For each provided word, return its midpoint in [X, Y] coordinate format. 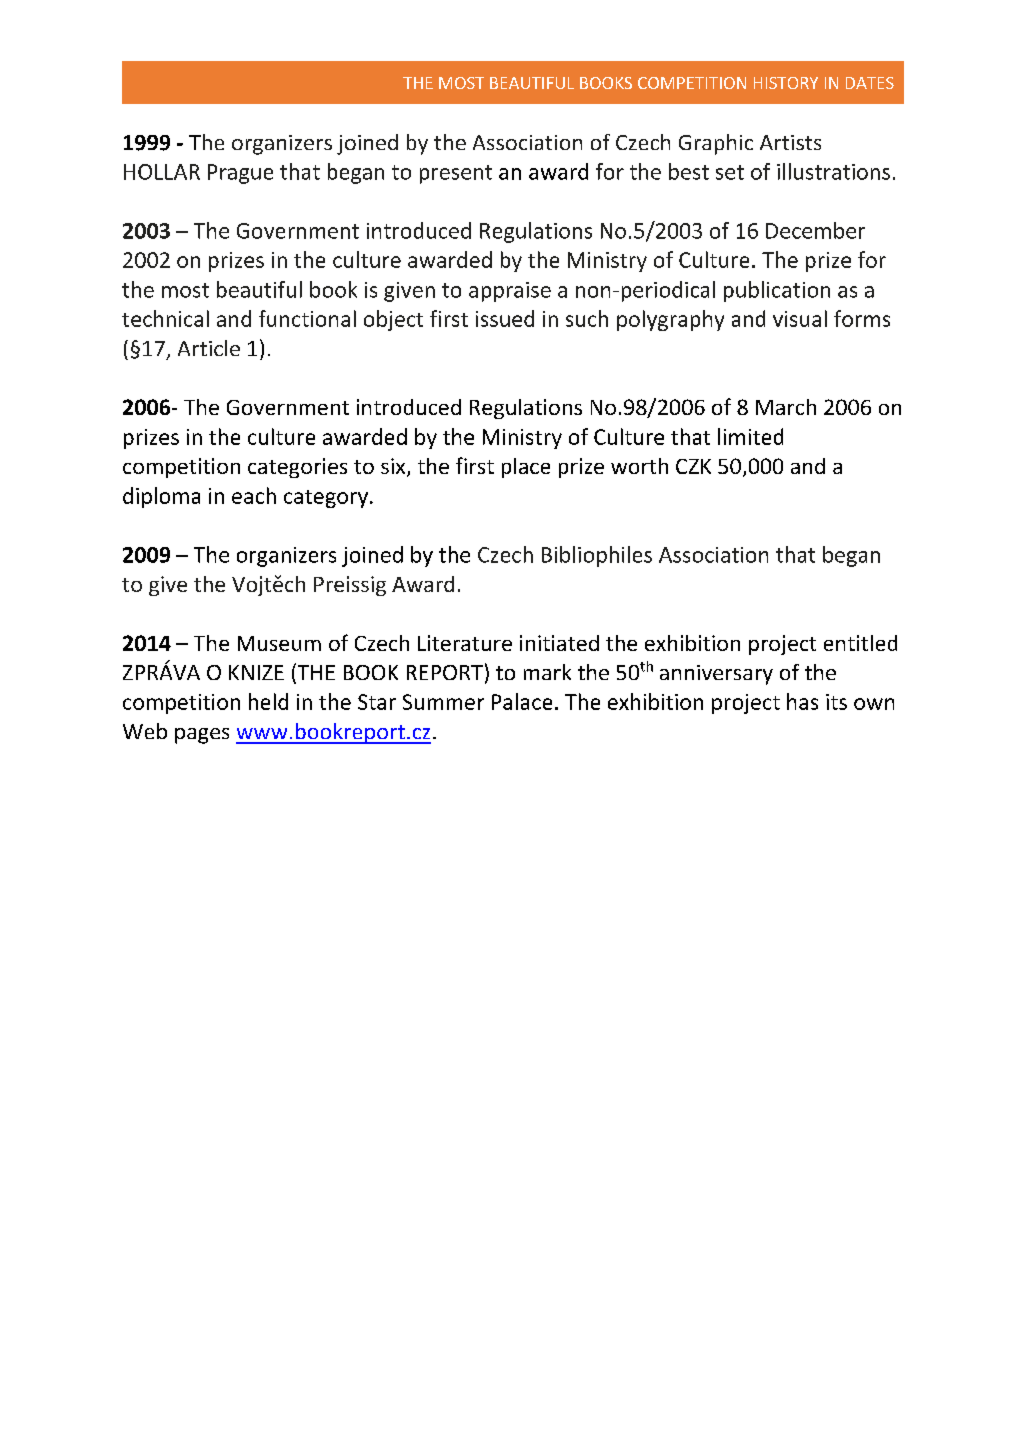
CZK [693, 466]
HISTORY [786, 83]
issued [505, 318]
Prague [240, 174]
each [254, 495]
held [268, 701]
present [456, 174]
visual [800, 318]
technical [165, 318]
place [526, 468]
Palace [522, 701]
